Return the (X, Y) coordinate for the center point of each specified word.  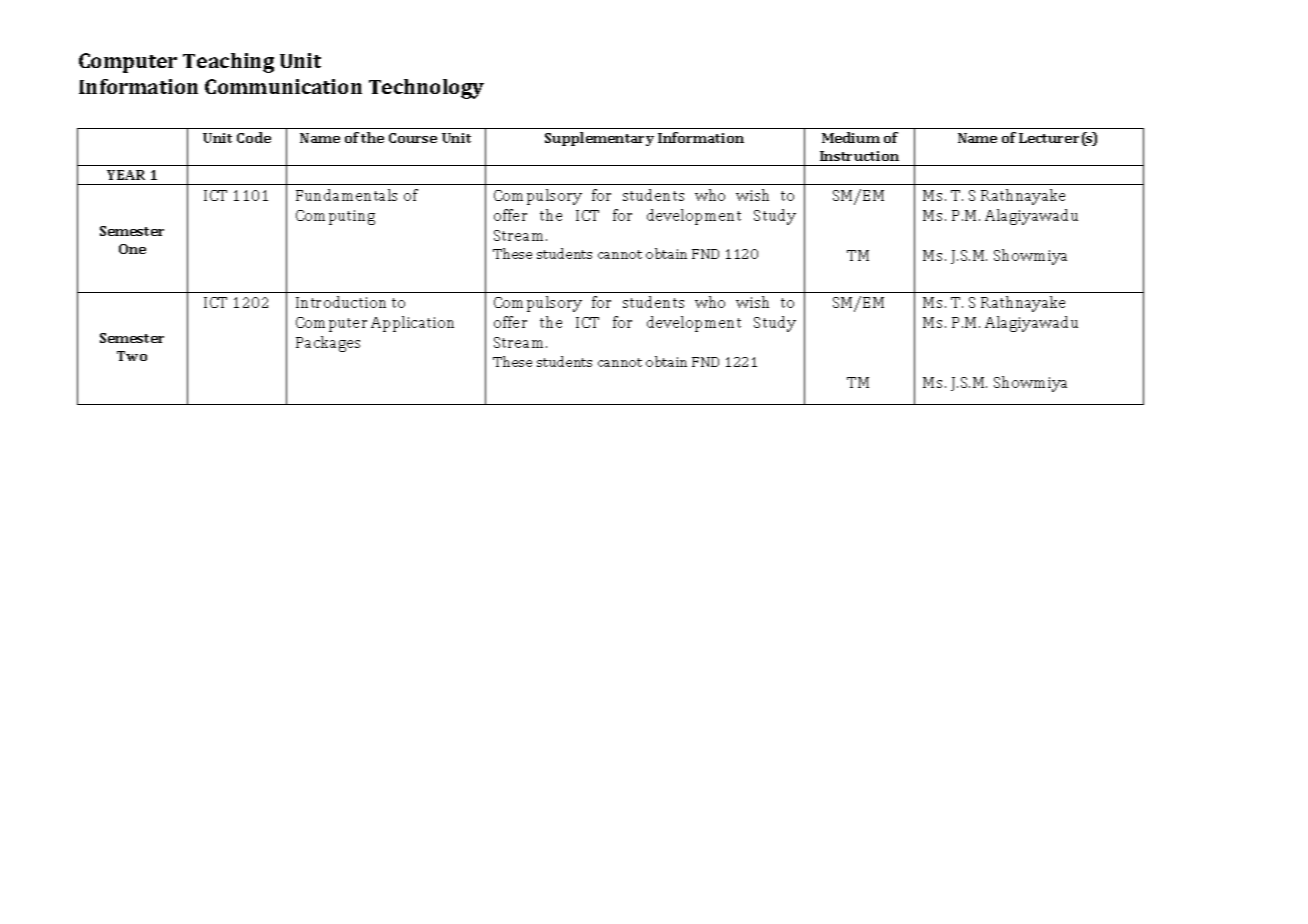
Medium (851, 137)
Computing (335, 217)
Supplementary (599, 139)
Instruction (859, 156)
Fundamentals (346, 195)
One (132, 249)
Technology (426, 89)
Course (413, 138)
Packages (328, 344)
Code (254, 137)
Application (412, 324)
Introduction (341, 302)
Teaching (228, 63)
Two (132, 356)
